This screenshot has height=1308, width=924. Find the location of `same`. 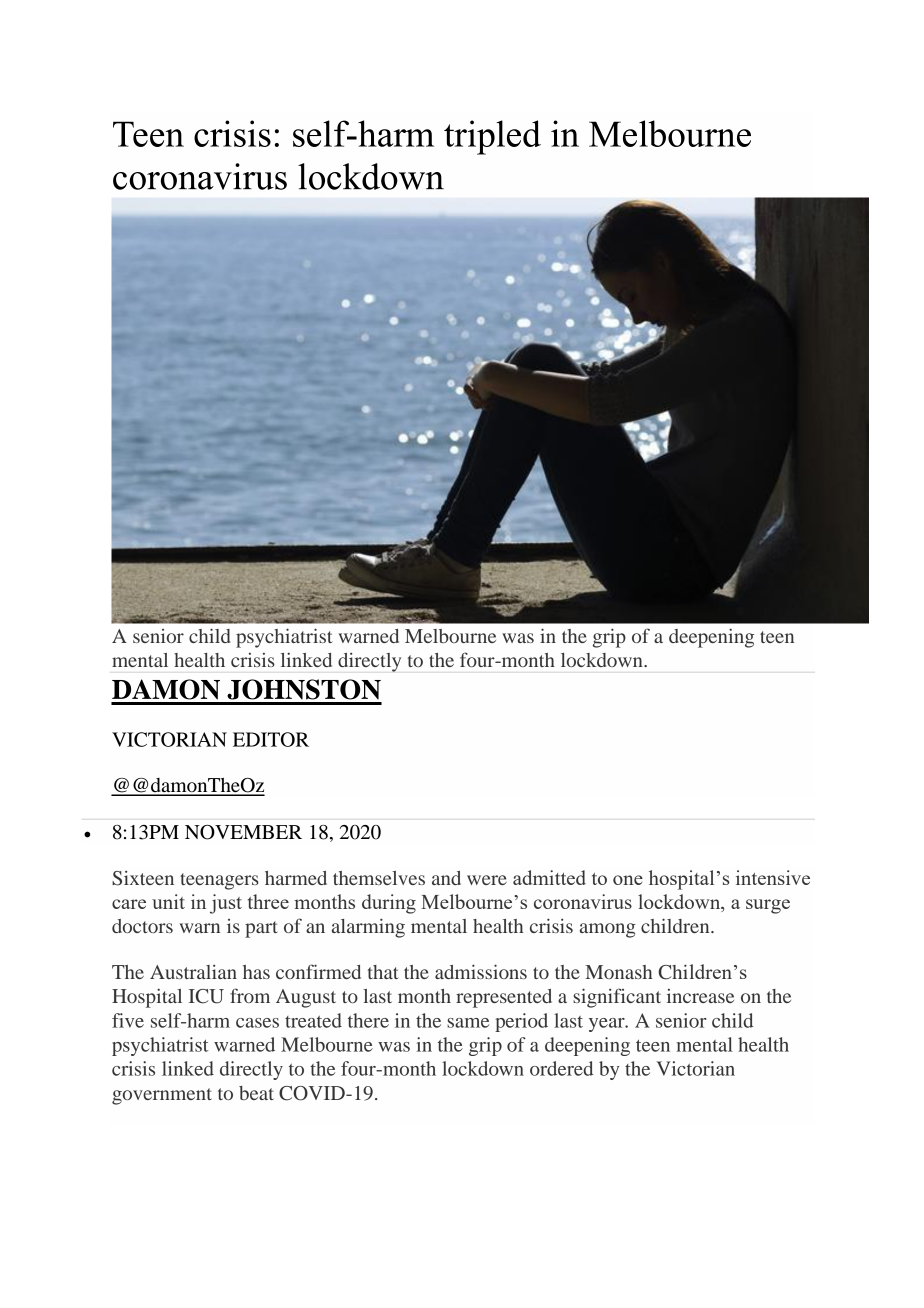

same is located at coordinates (468, 1023).
